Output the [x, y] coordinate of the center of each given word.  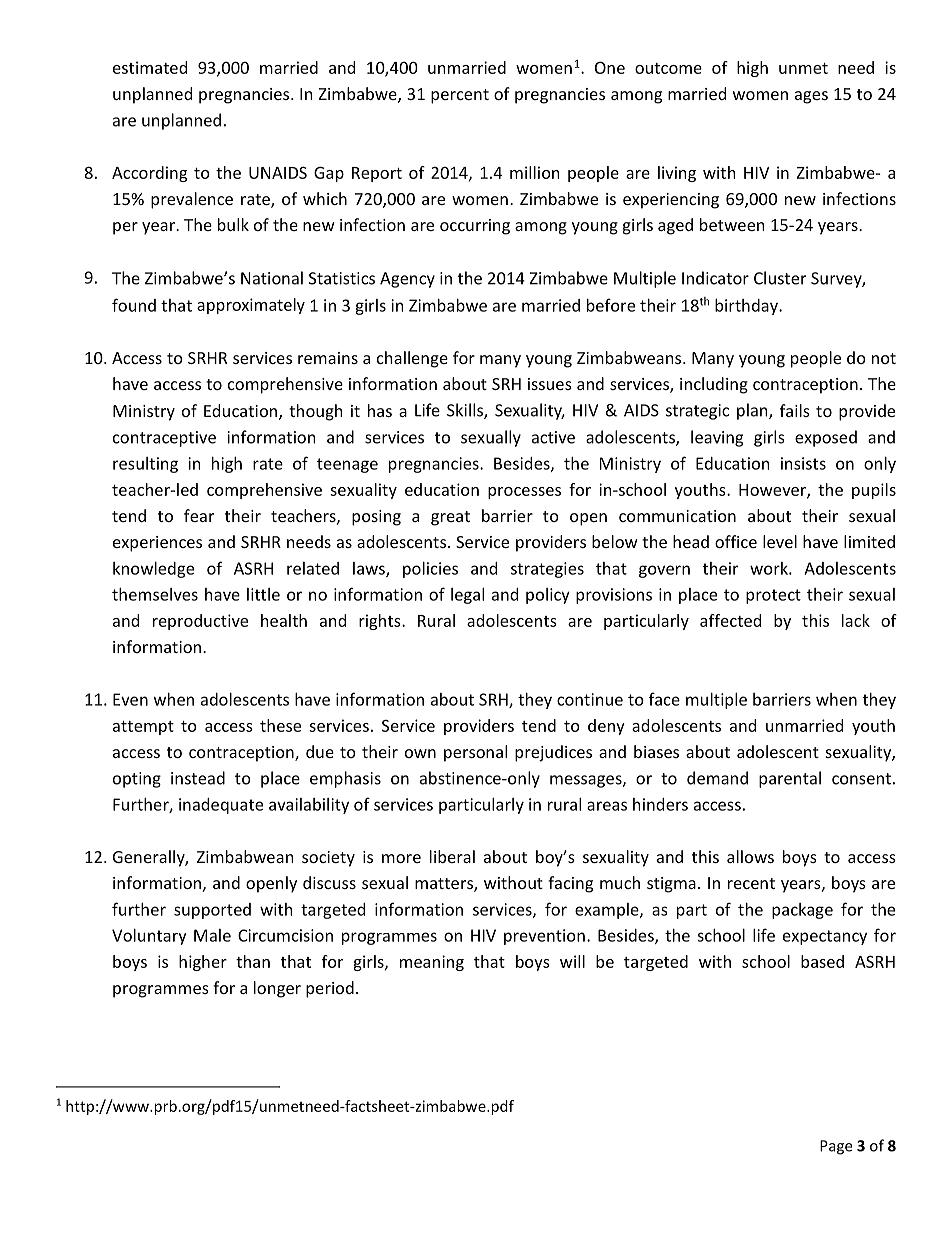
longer [277, 989]
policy [548, 596]
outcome [668, 68]
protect [773, 596]
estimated [150, 67]
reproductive [200, 622]
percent [460, 96]
